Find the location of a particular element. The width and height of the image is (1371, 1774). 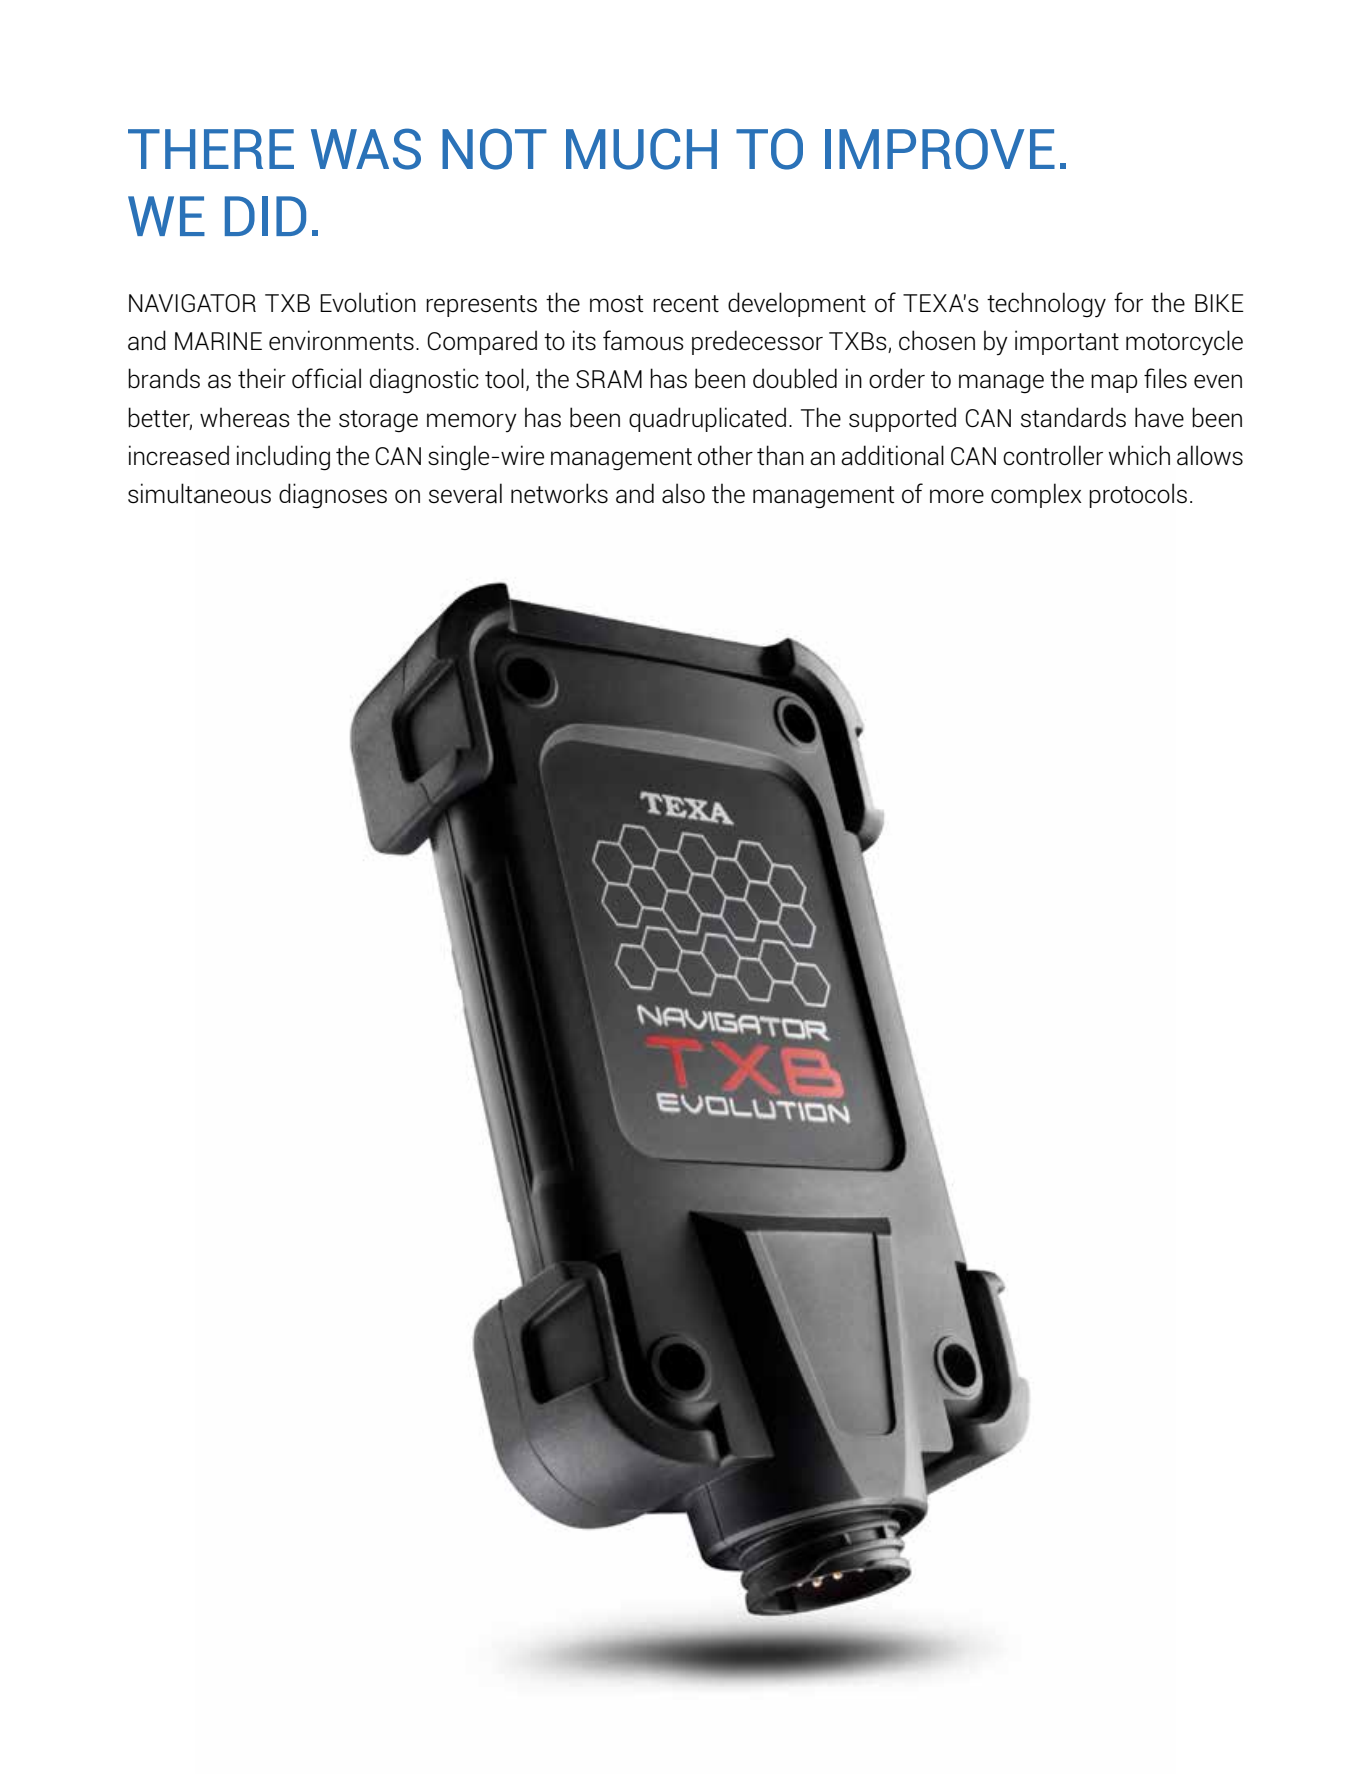

MUCH is located at coordinates (641, 149).
